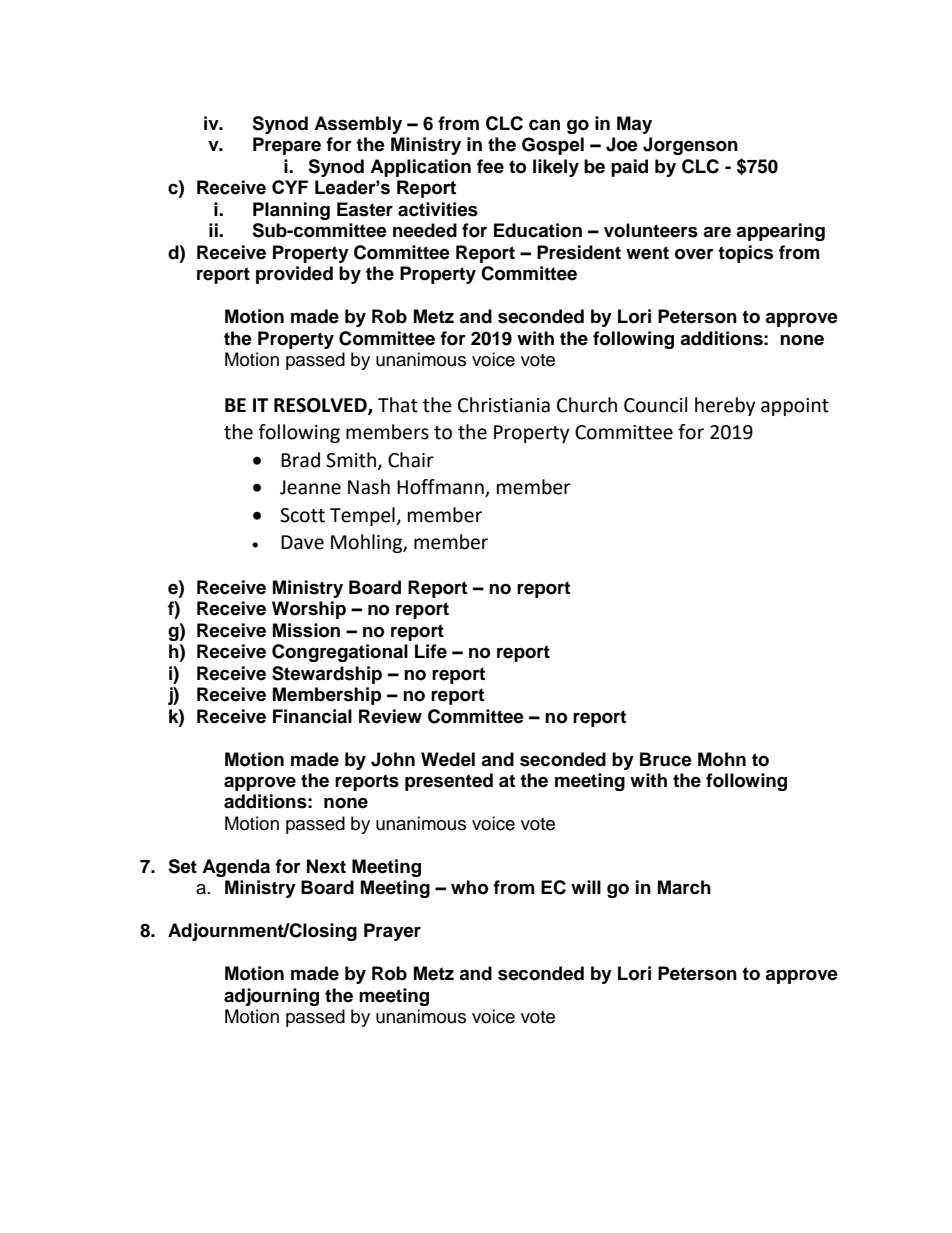 This screenshot has height=1233, width=952. What do you see at coordinates (725, 406) in the screenshot?
I see `hereby` at bounding box center [725, 406].
